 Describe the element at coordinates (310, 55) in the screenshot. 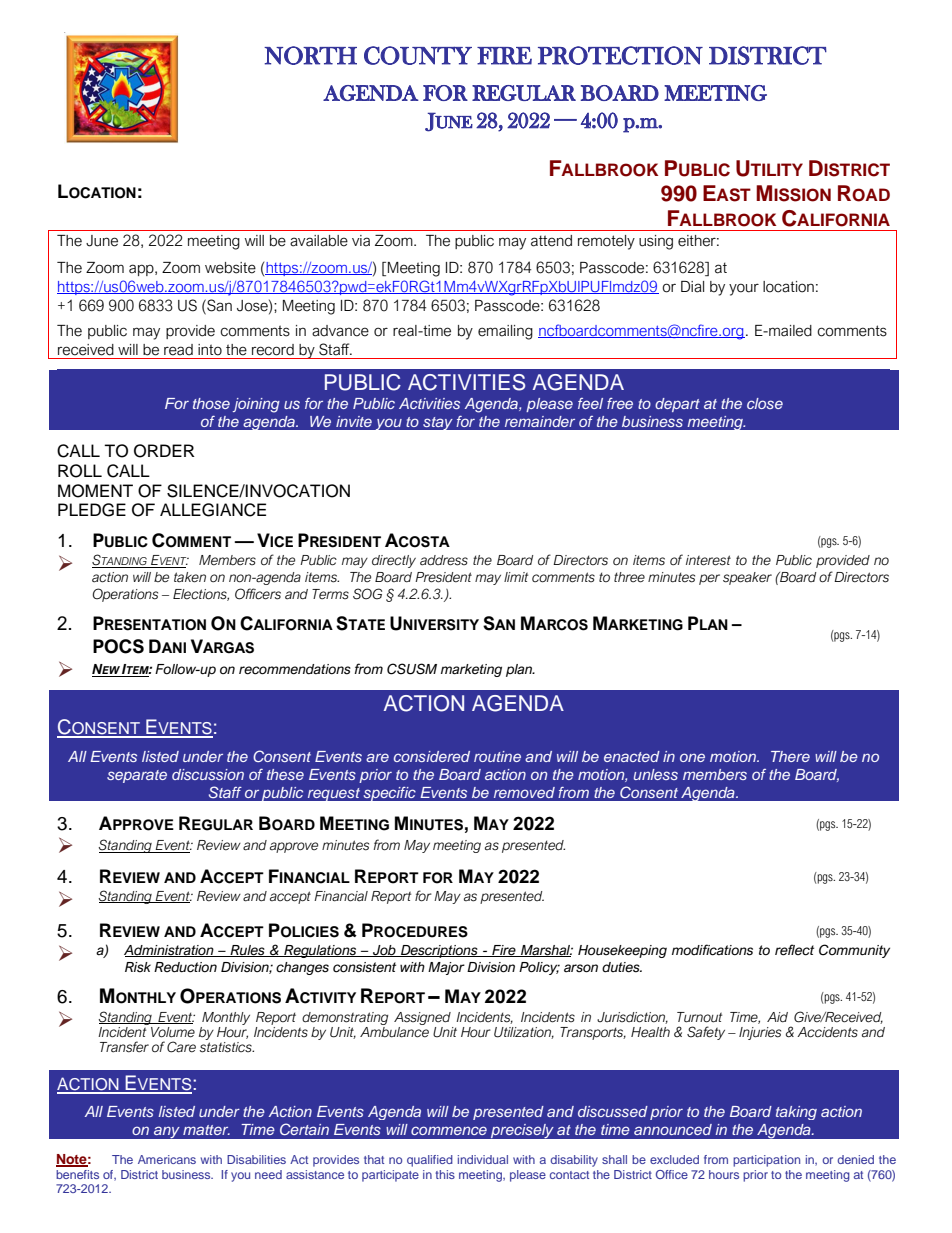

I see `NORTH` at that location.
